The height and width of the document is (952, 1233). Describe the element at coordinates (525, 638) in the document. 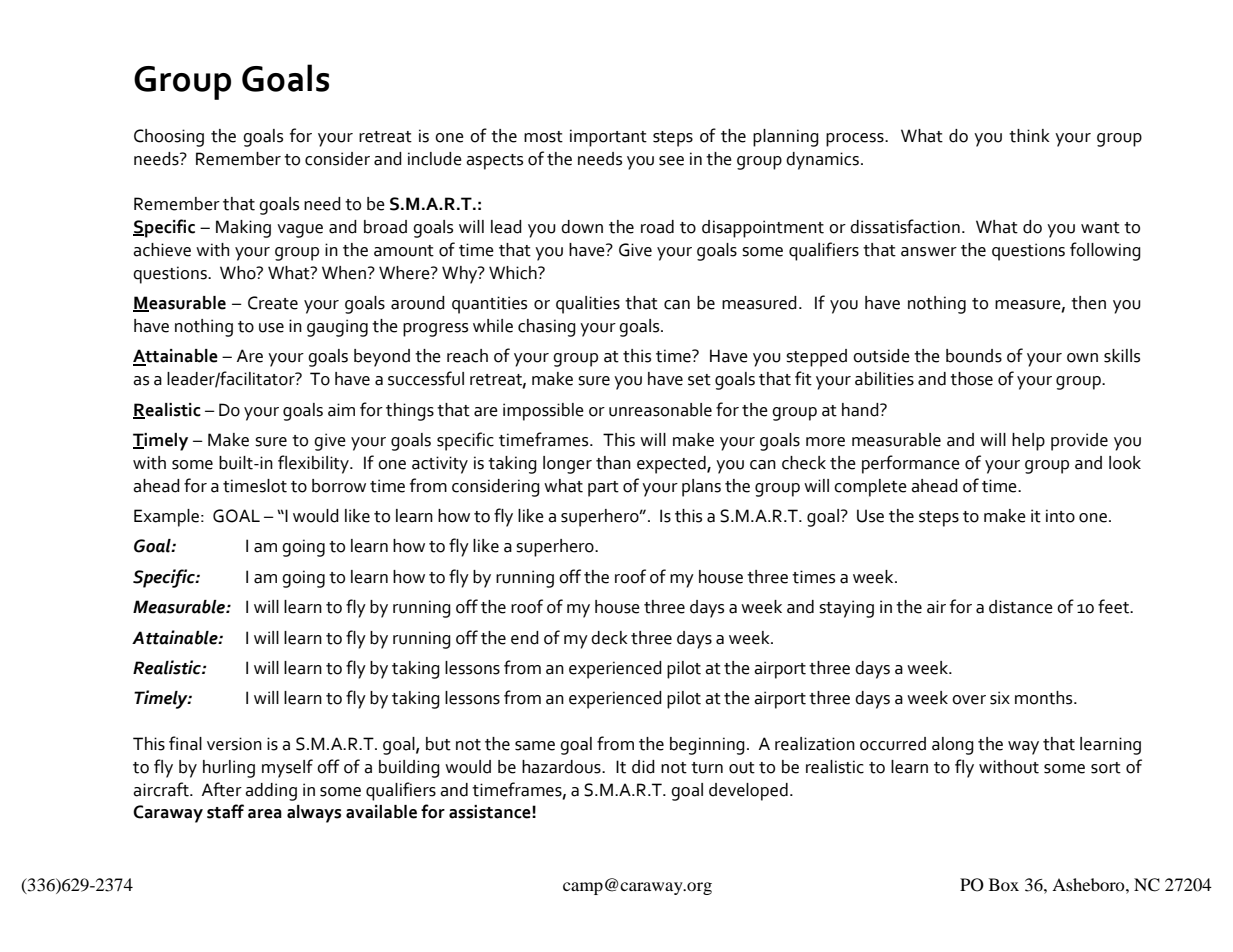

I see `end` at that location.
